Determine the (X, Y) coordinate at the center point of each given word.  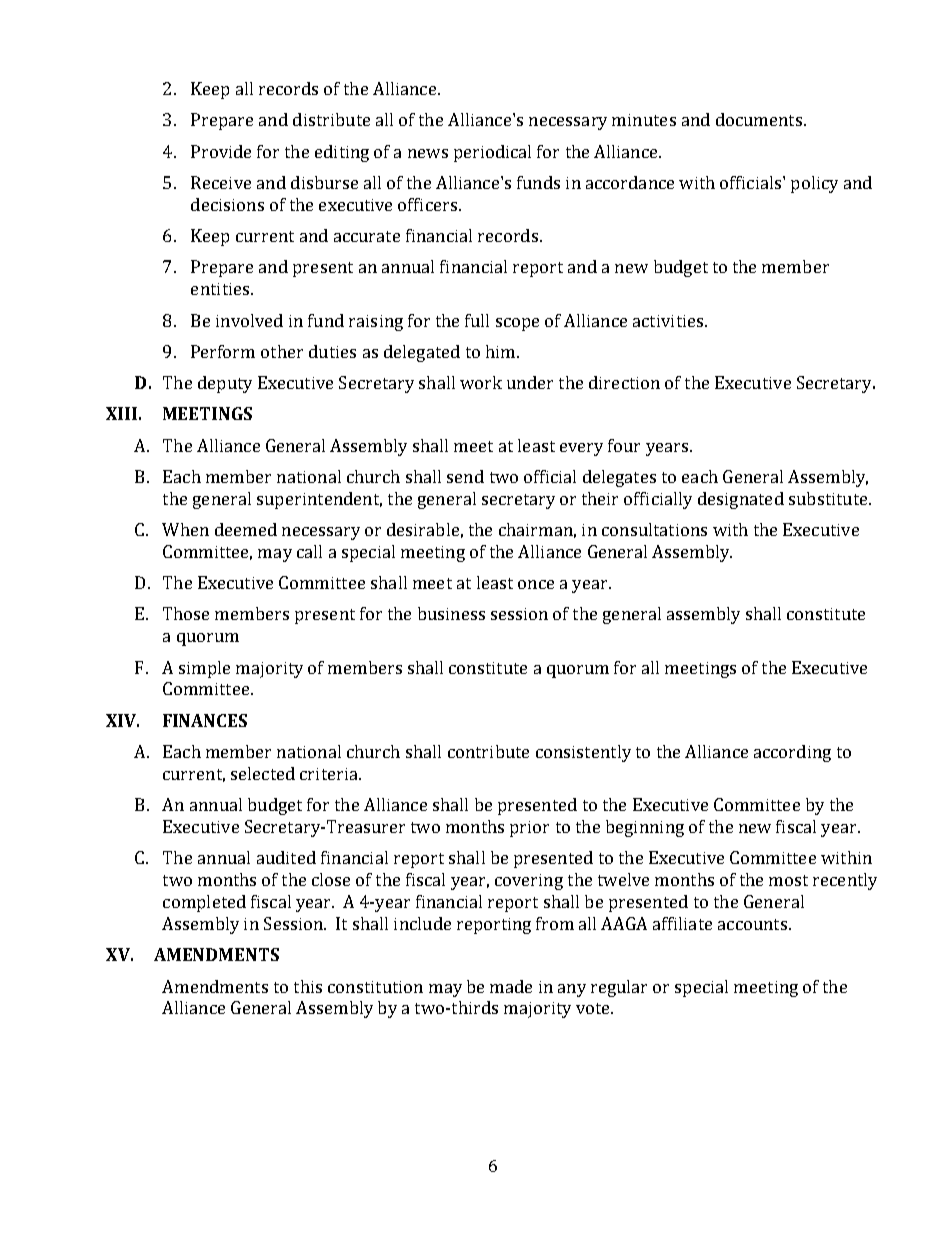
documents (759, 119)
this (308, 986)
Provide (221, 151)
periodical (492, 153)
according (792, 753)
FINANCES (205, 720)
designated (741, 500)
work (481, 382)
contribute (488, 751)
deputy (225, 384)
